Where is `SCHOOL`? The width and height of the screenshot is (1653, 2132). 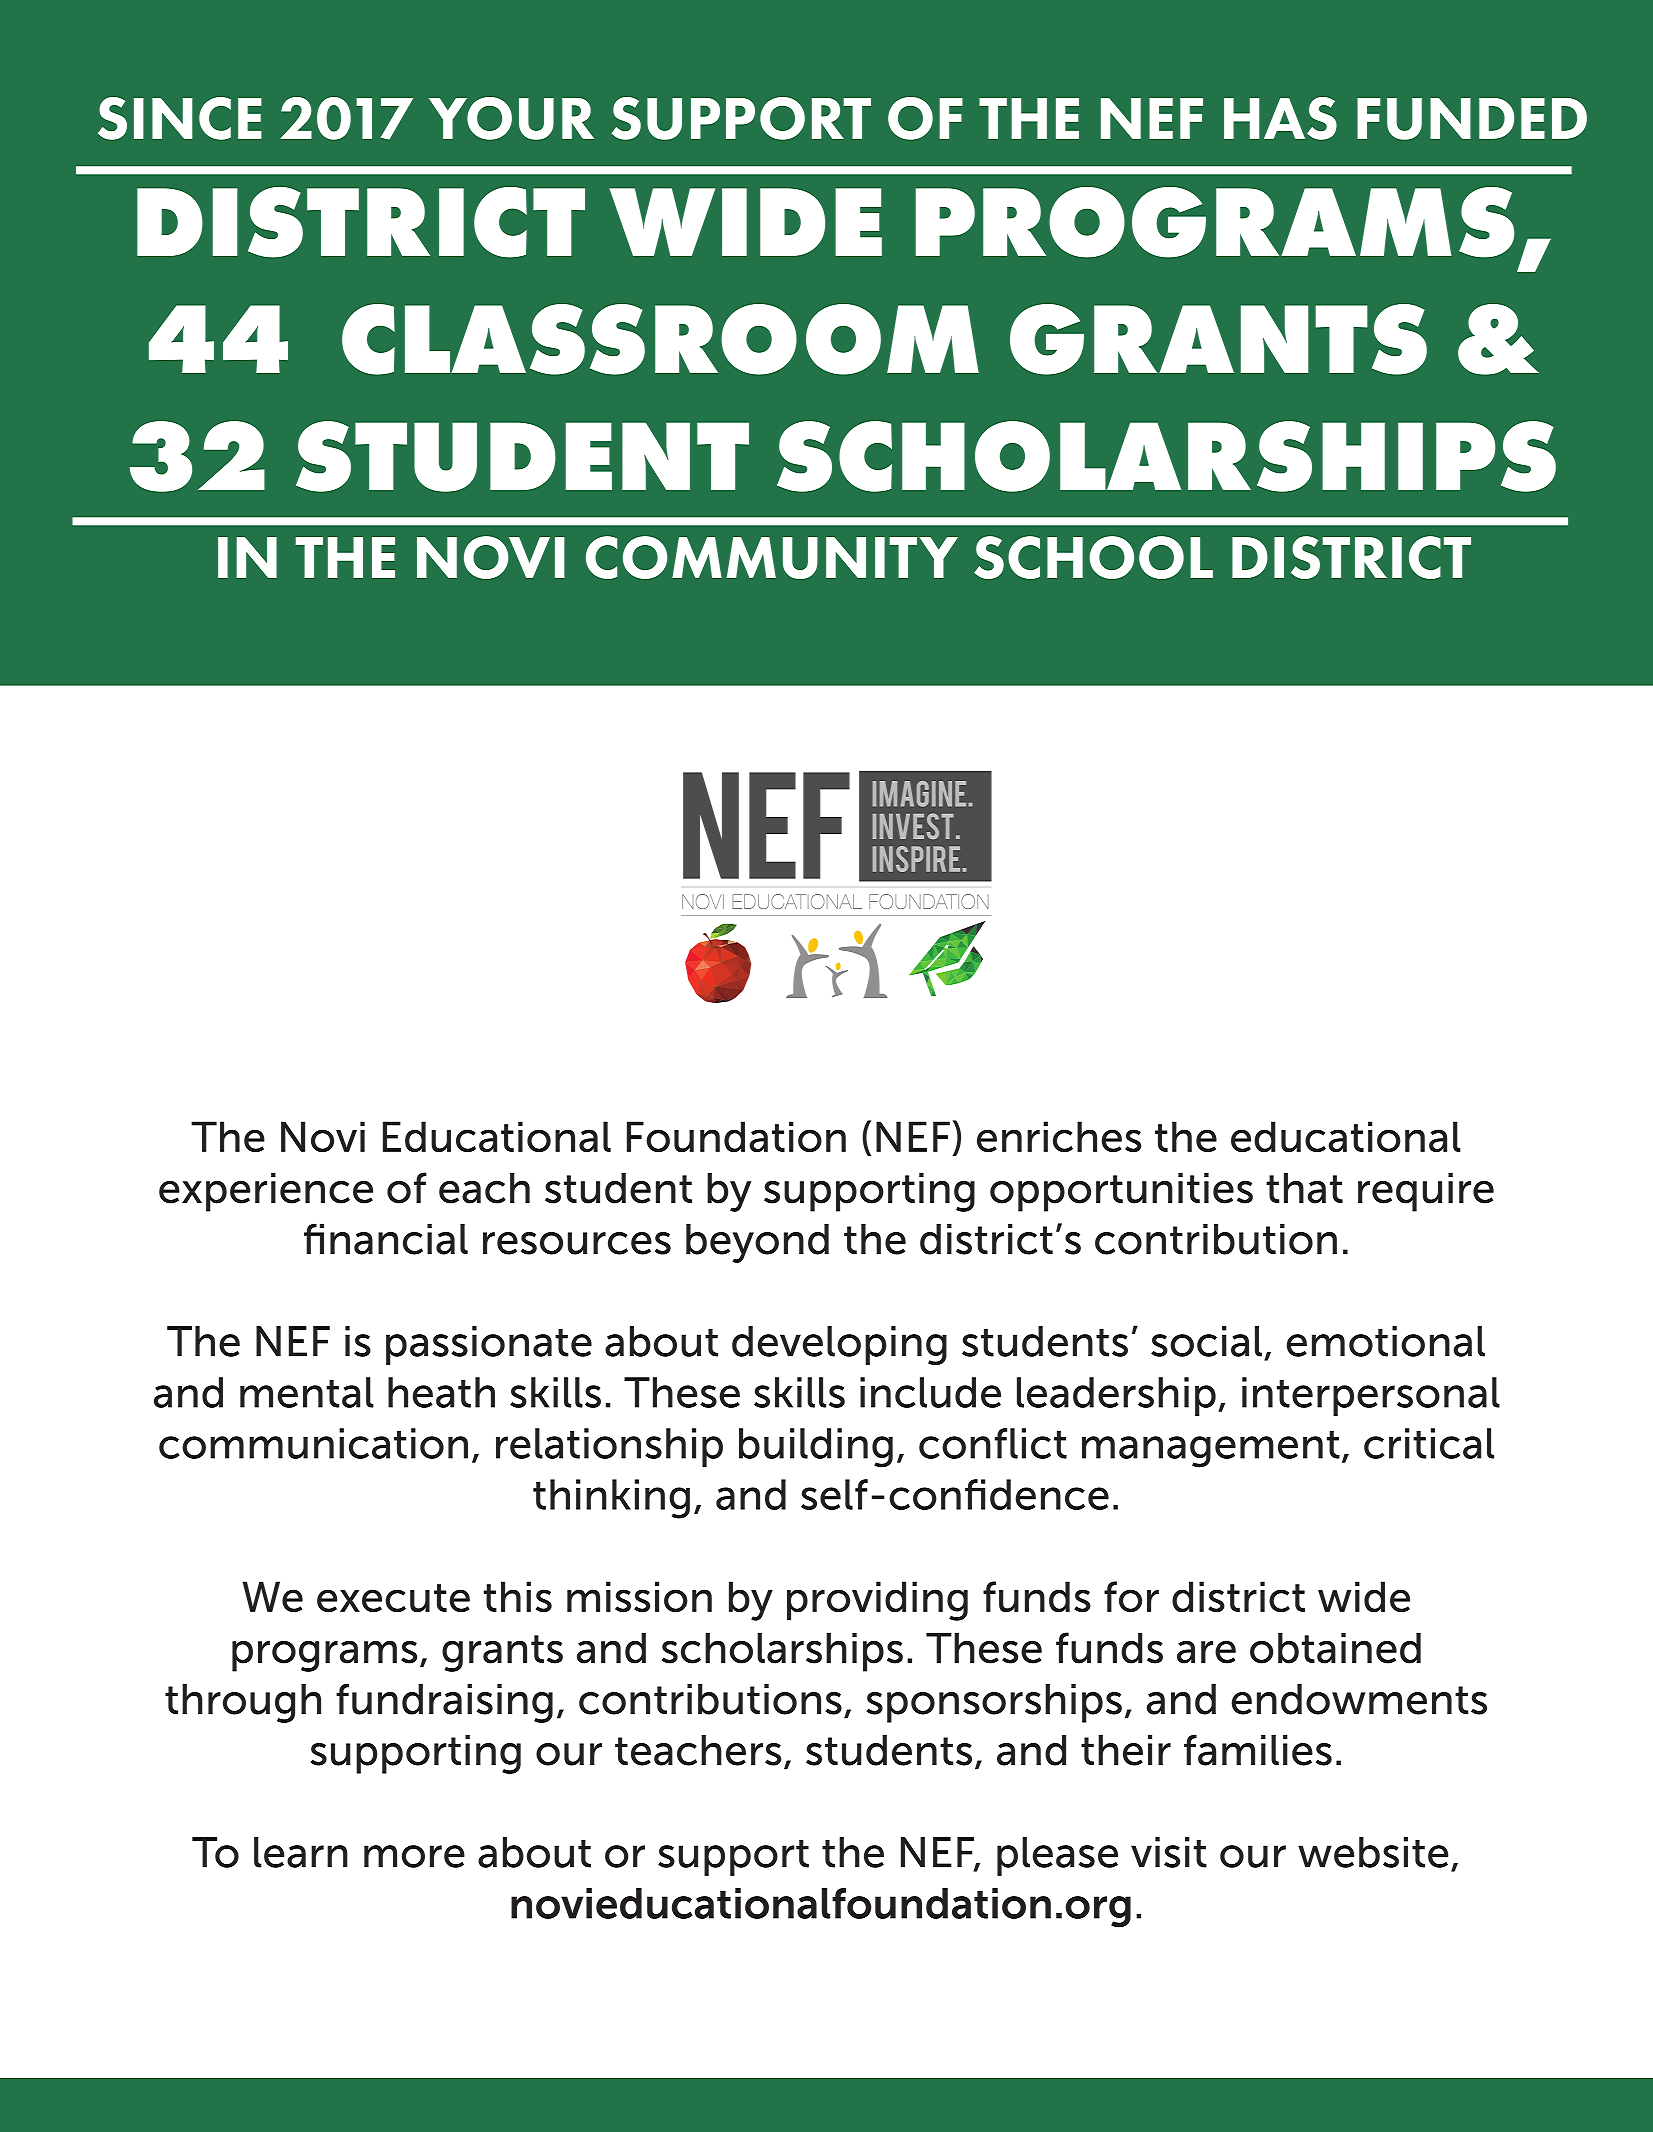
SCHOOL is located at coordinates (1093, 557).
